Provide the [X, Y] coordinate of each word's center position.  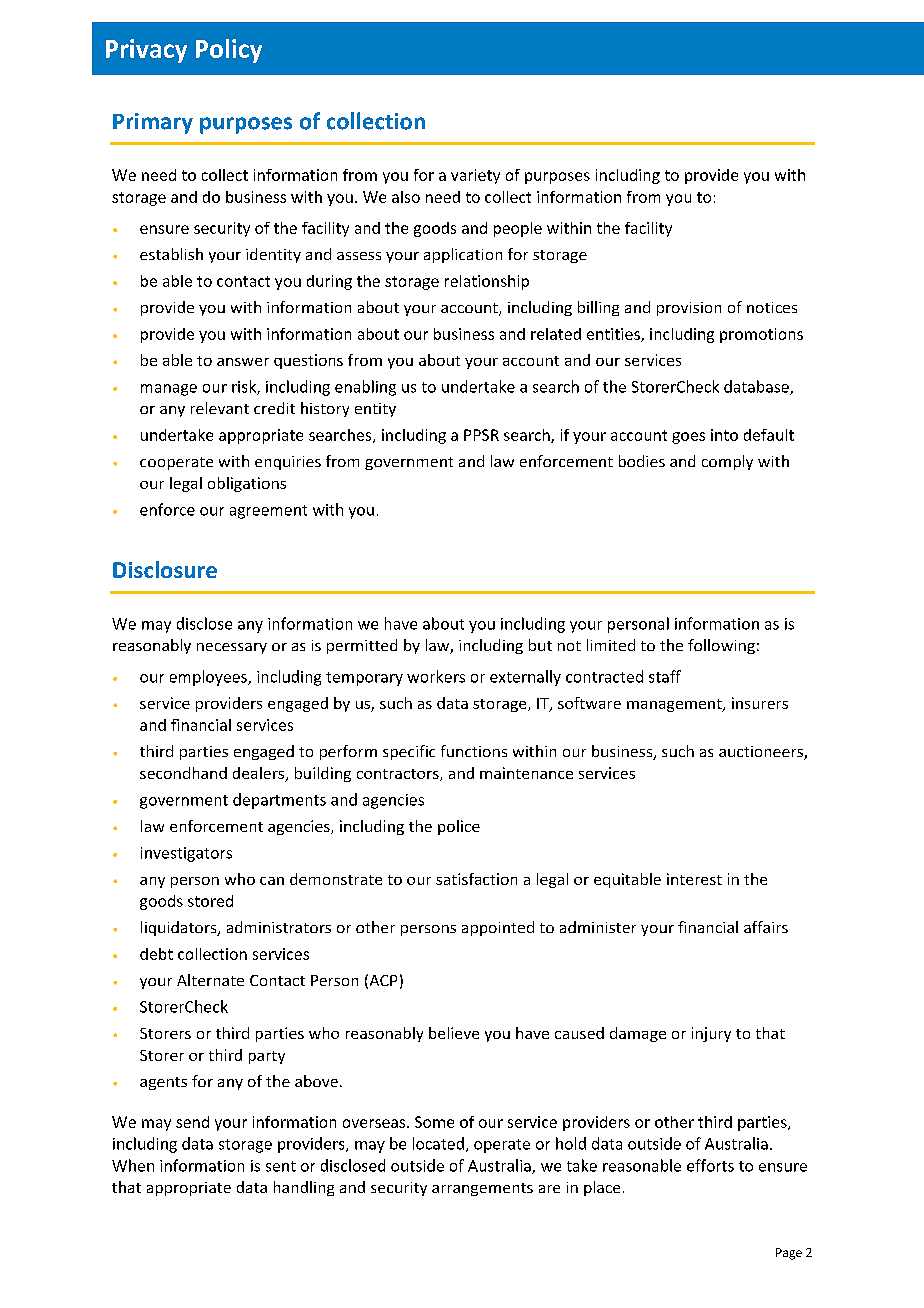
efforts [710, 1165]
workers [436, 676]
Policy [229, 51]
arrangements [482, 1189]
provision [689, 309]
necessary [232, 648]
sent [281, 1166]
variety [475, 176]
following [721, 646]
